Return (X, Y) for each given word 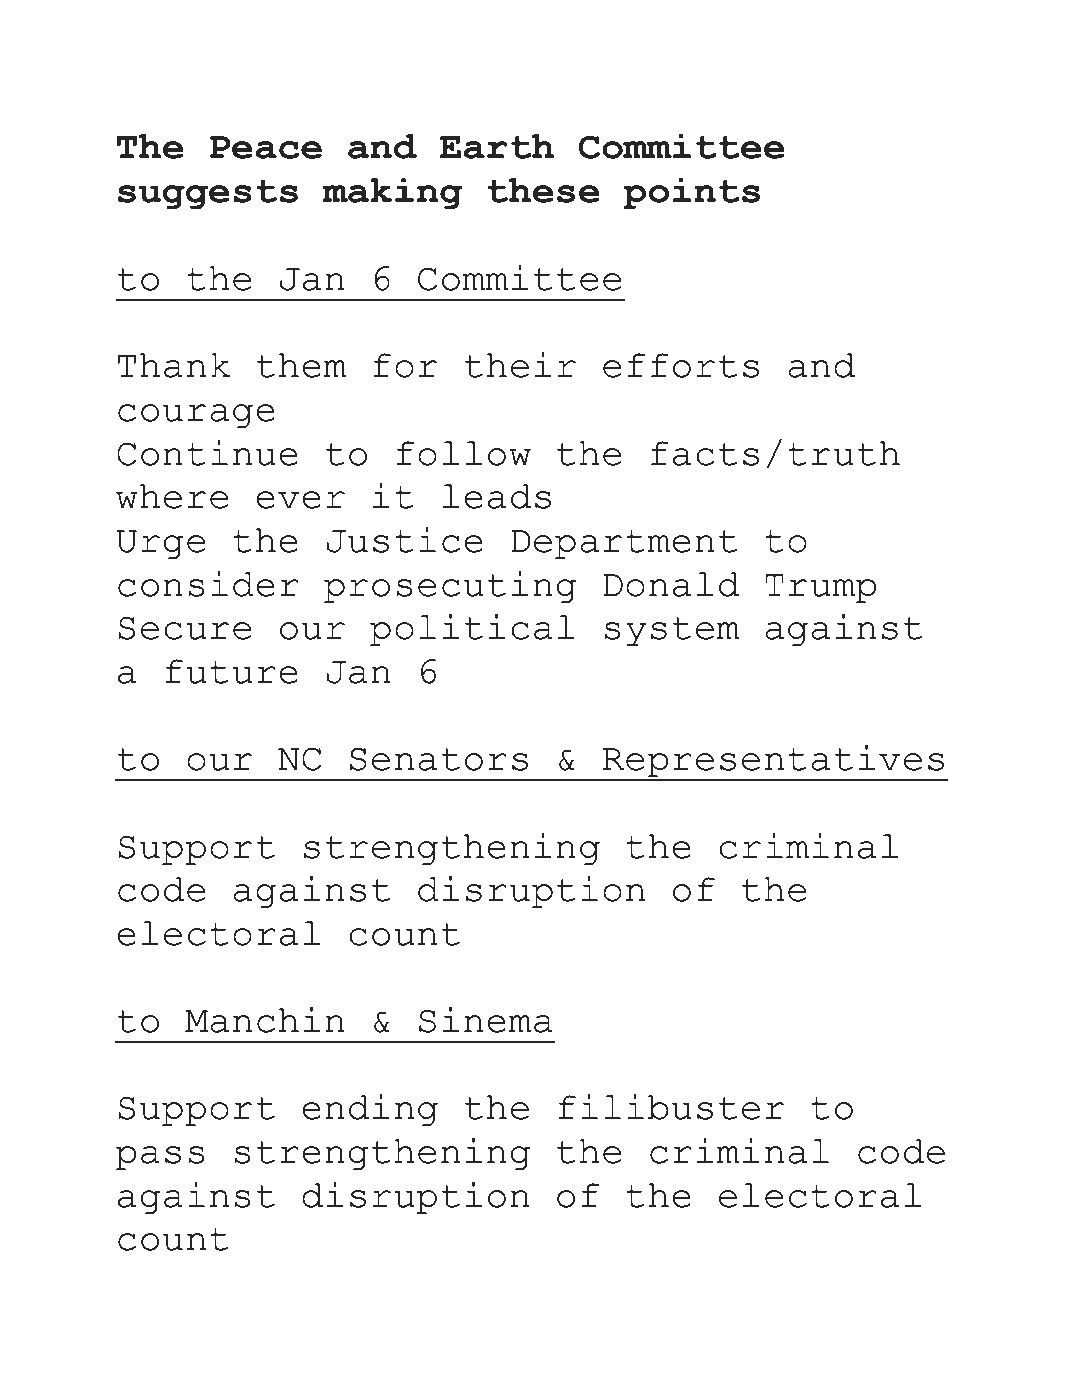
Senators (439, 759)
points (691, 194)
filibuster (671, 1107)
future (231, 671)
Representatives (773, 762)
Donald (671, 584)
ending (370, 1110)
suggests (208, 195)
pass (160, 1158)
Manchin (265, 1020)
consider (208, 584)
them (302, 365)
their (520, 365)
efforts (681, 365)
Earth (497, 146)
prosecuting (450, 587)
